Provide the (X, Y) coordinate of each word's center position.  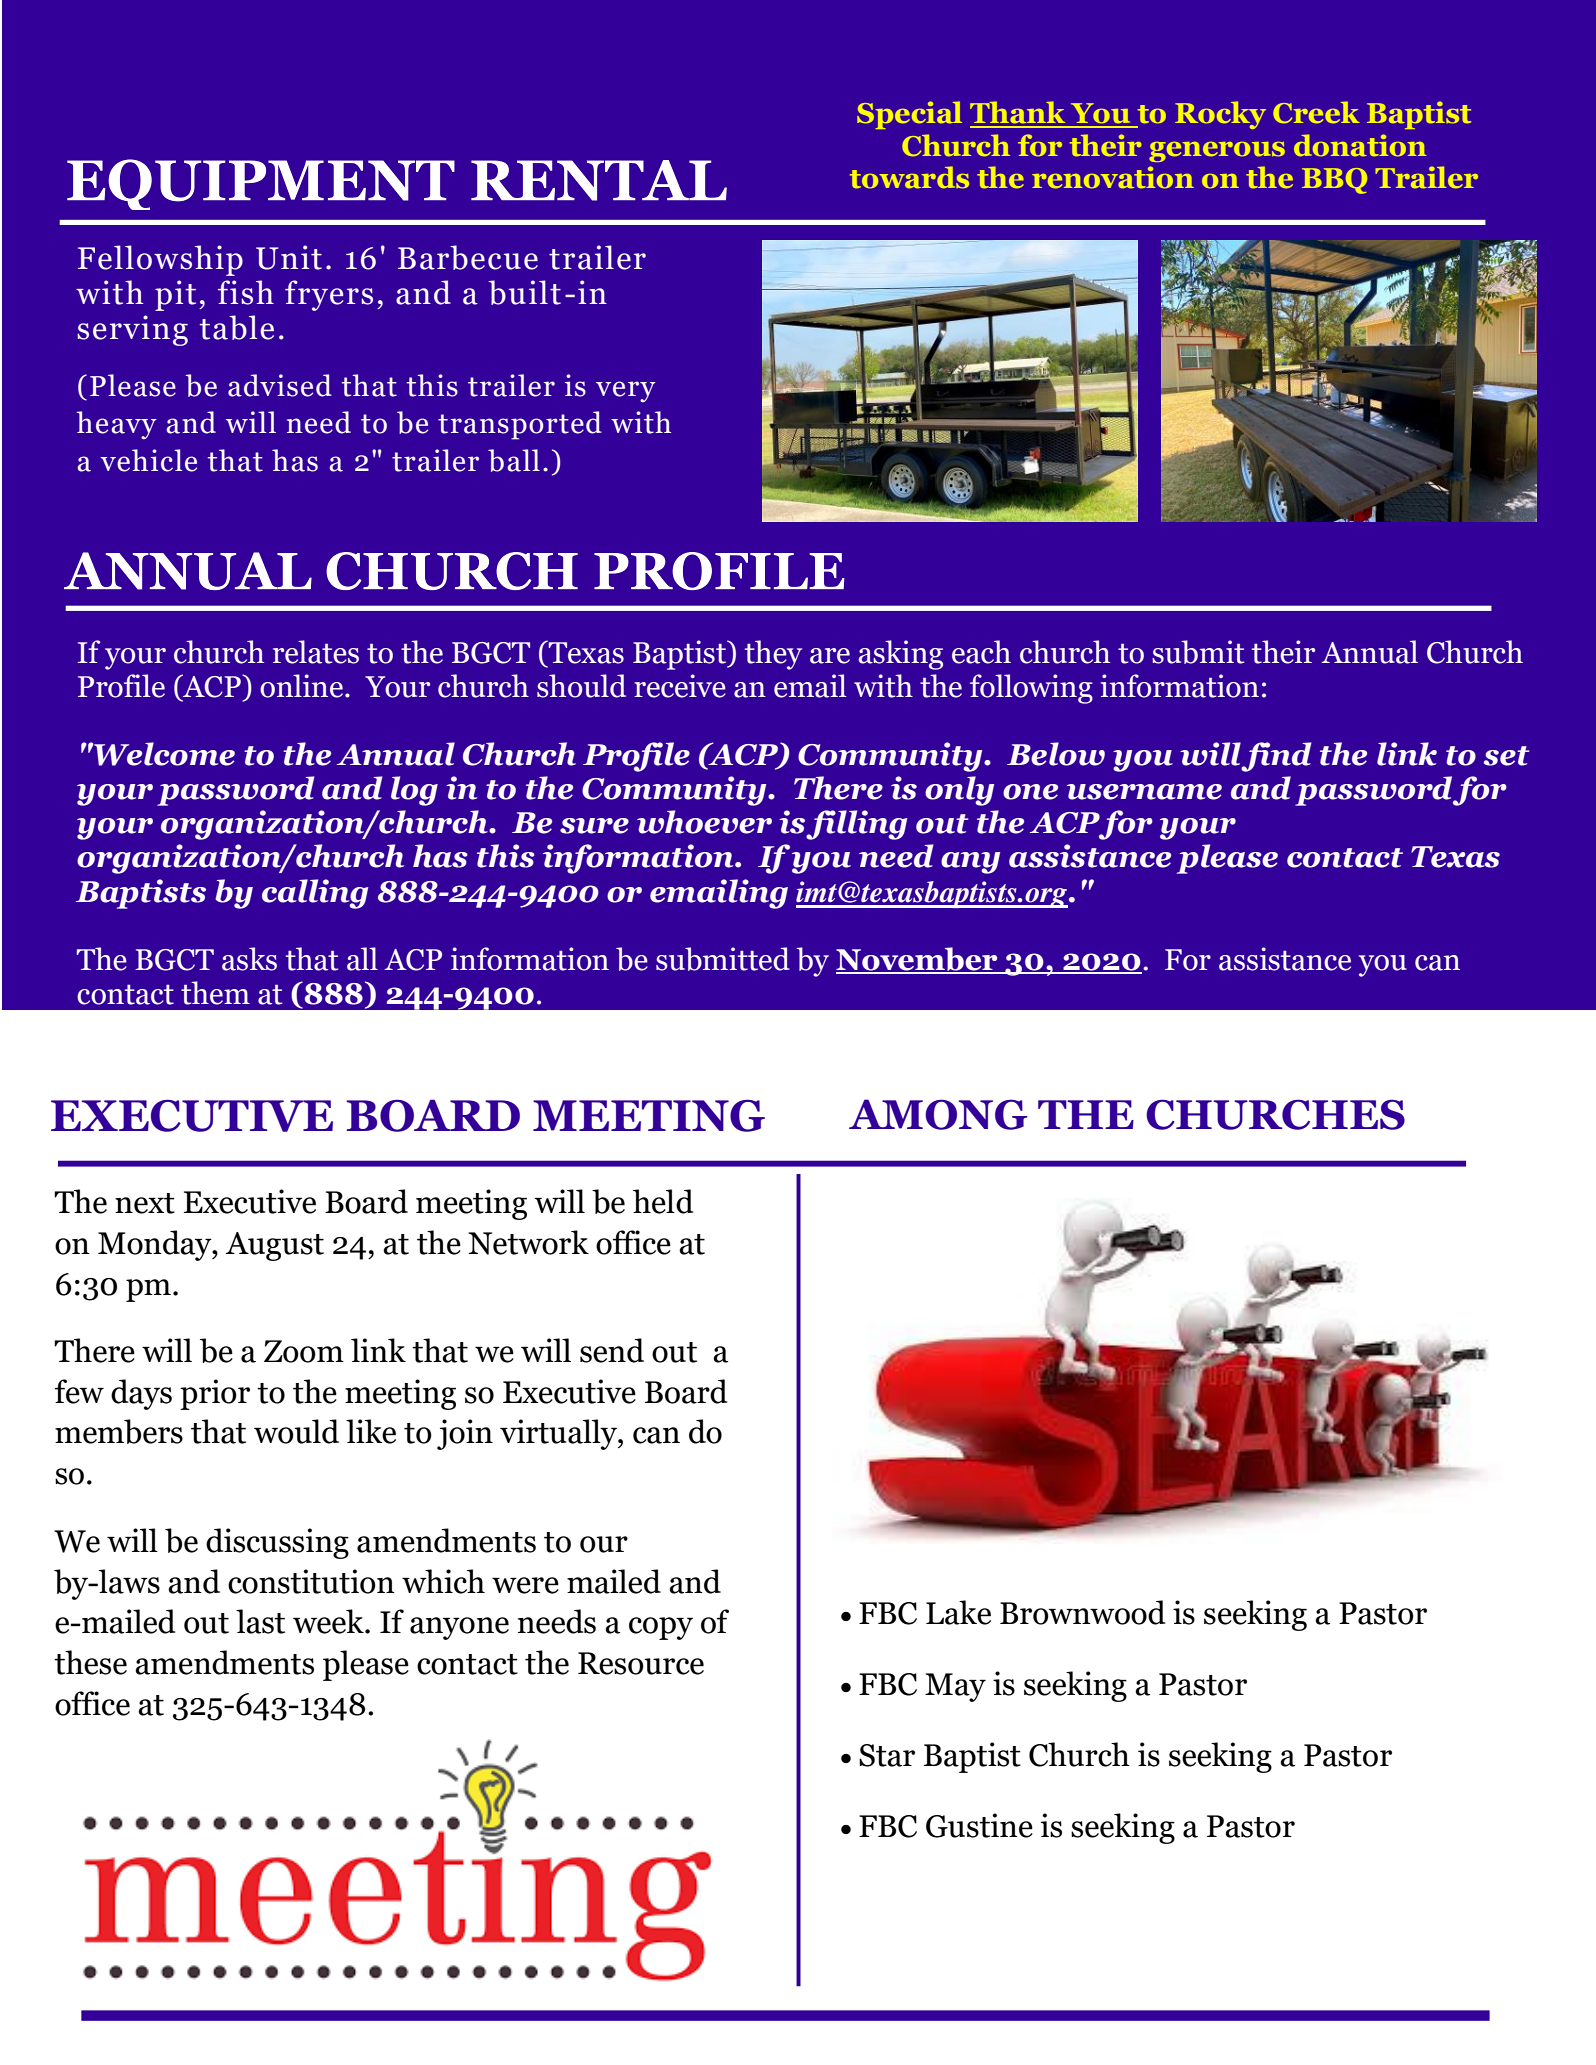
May (955, 1687)
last (260, 1621)
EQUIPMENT (261, 184)
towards (909, 177)
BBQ (1334, 181)
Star (887, 1755)
